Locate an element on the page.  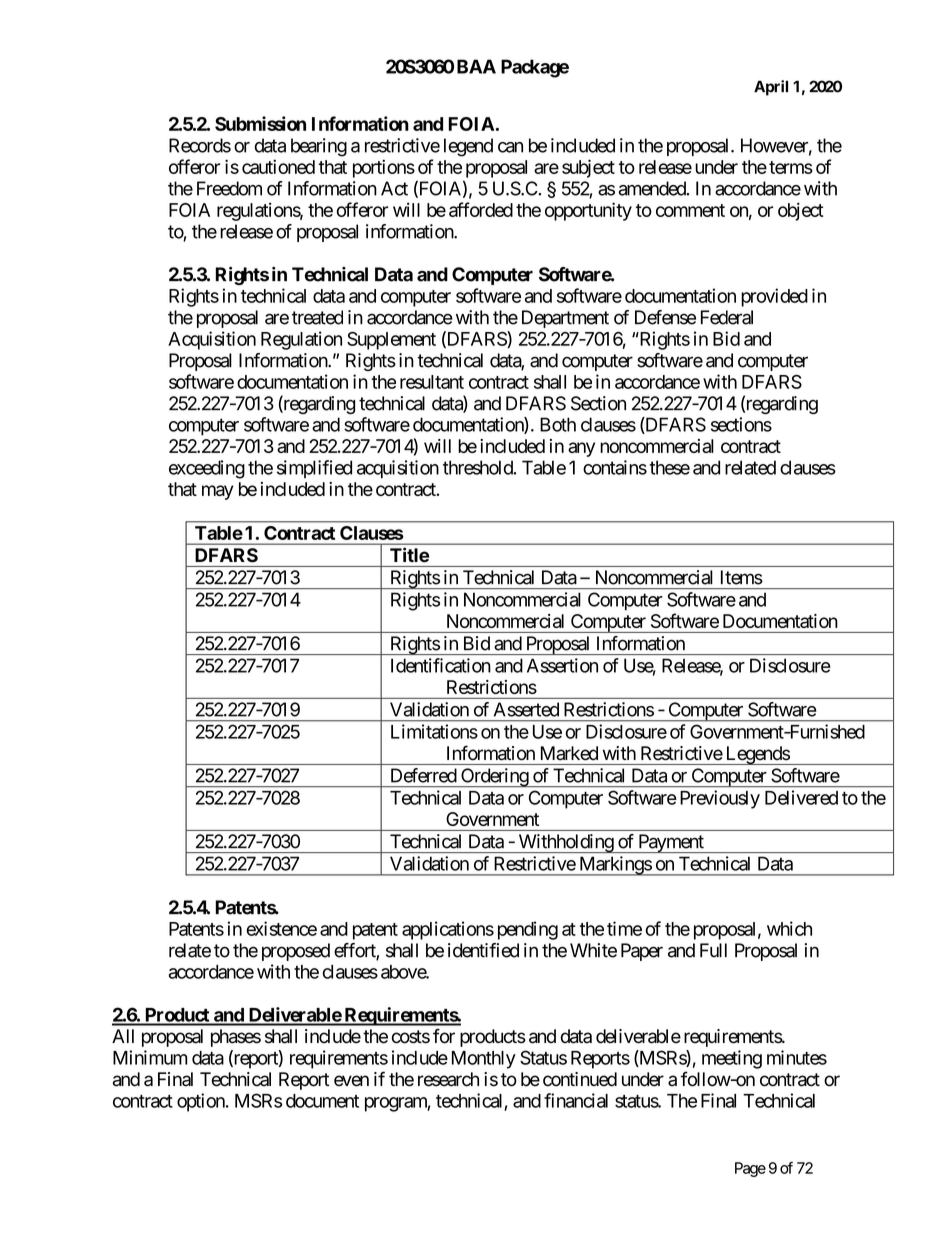
BAA is located at coordinates (476, 66).
